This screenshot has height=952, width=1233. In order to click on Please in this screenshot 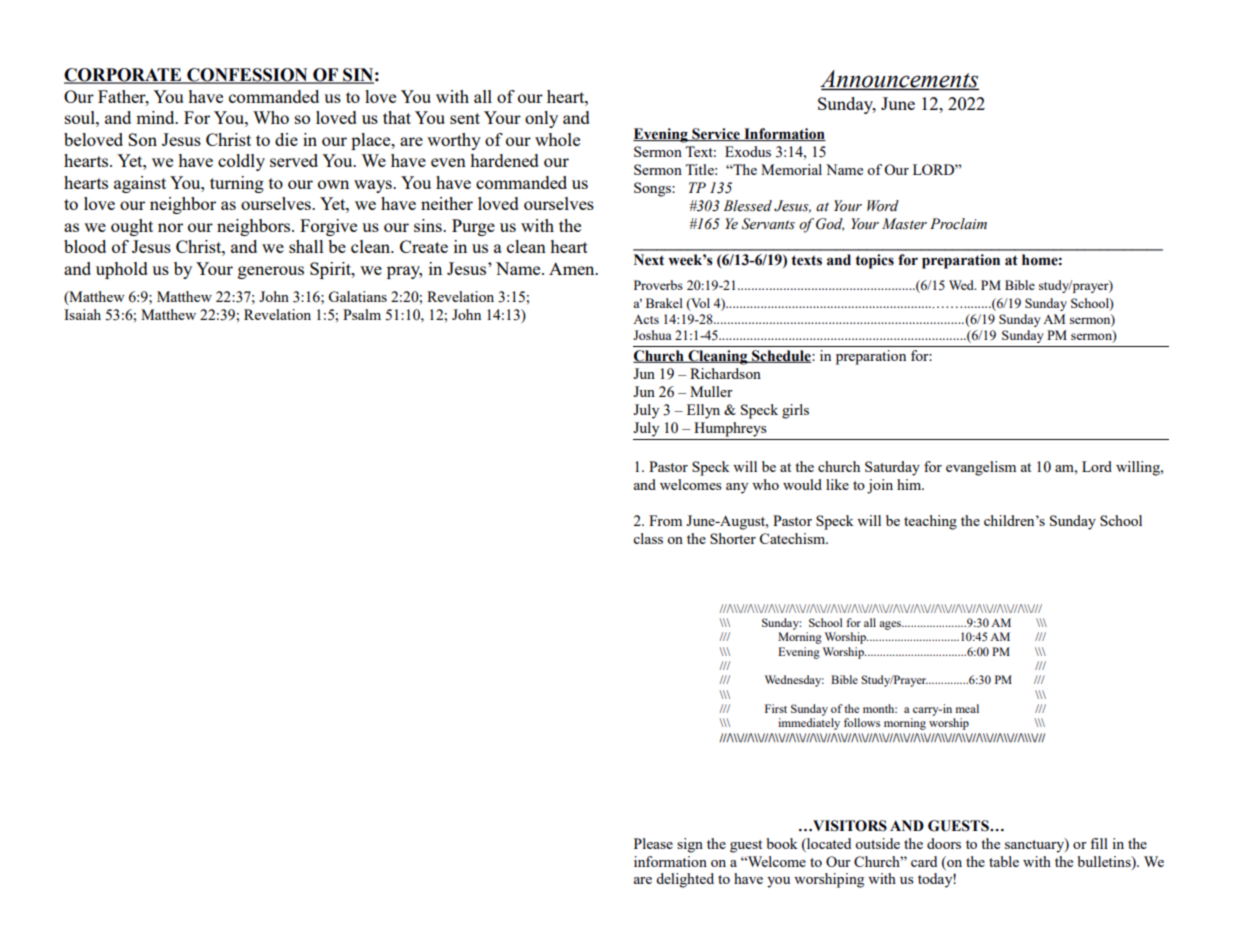, I will do `click(653, 843)`.
